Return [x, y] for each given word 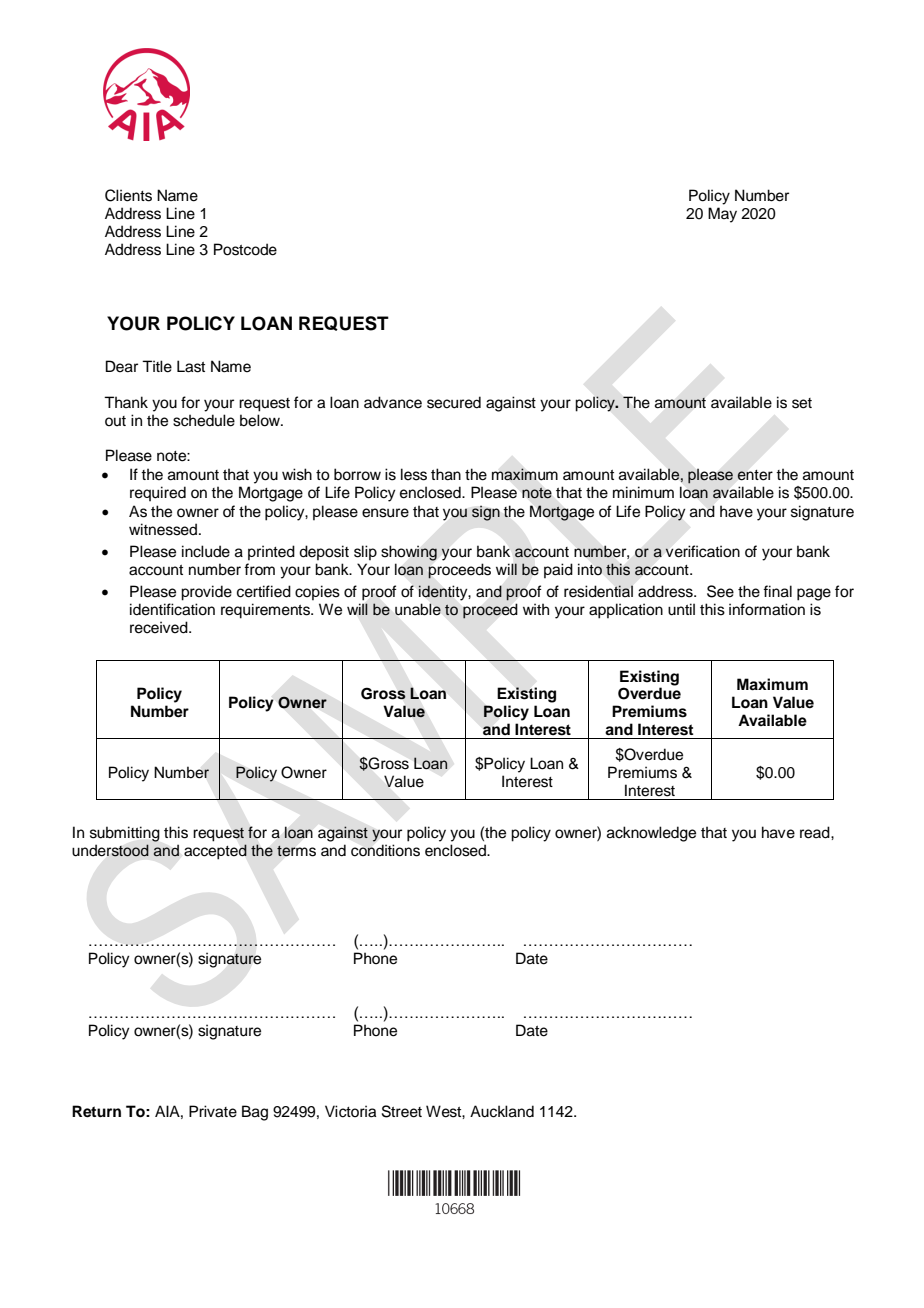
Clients [128, 195]
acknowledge [651, 834]
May [722, 215]
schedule [204, 420]
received [160, 627]
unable [418, 609]
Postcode [245, 249]
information [767, 609]
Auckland [502, 1111]
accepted [215, 852]
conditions [385, 850]
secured [454, 402]
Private [213, 1111]
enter [755, 475]
